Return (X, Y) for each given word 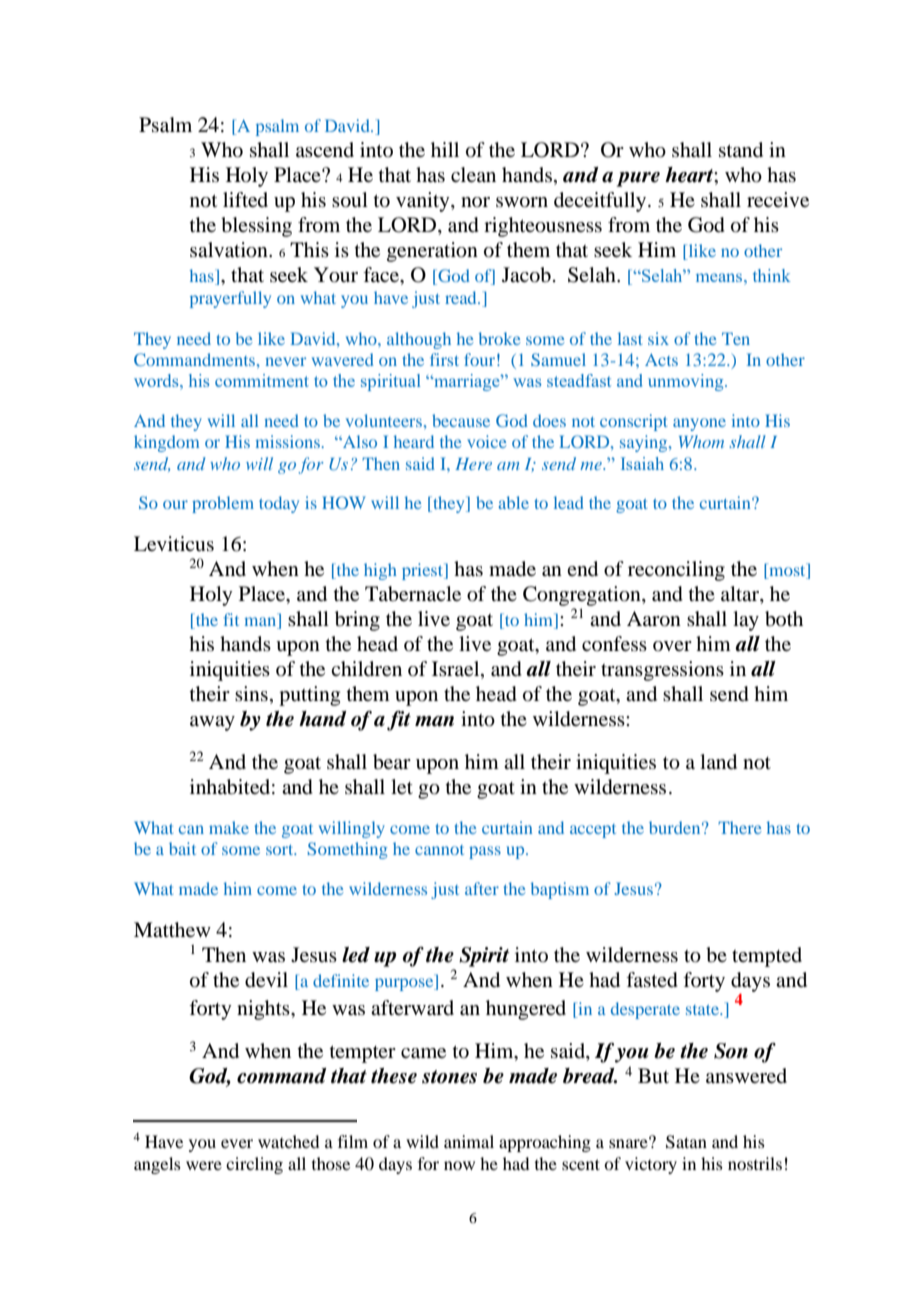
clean (473, 174)
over (672, 646)
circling (254, 1165)
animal (469, 1141)
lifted (245, 199)
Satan (686, 1142)
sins (251, 693)
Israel (457, 670)
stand (741, 150)
